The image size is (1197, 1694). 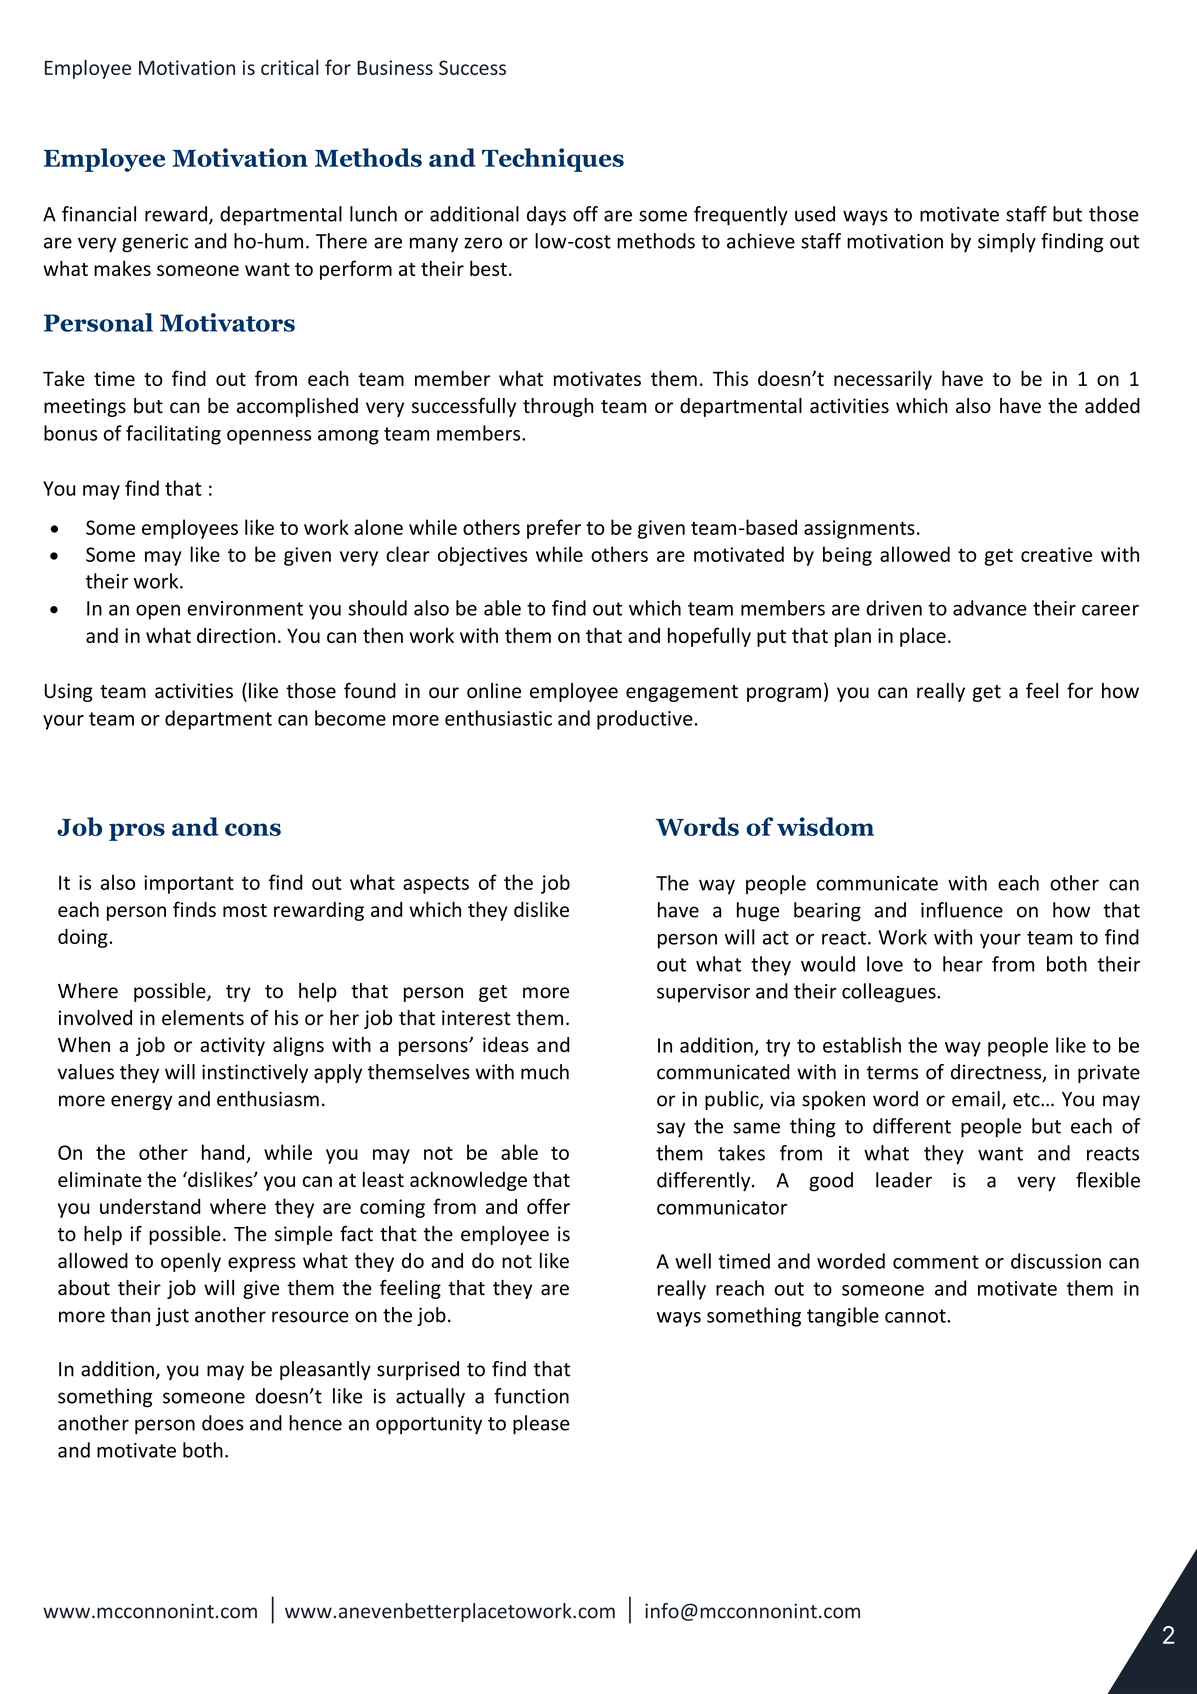 I want to click on function, so click(x=531, y=1396).
